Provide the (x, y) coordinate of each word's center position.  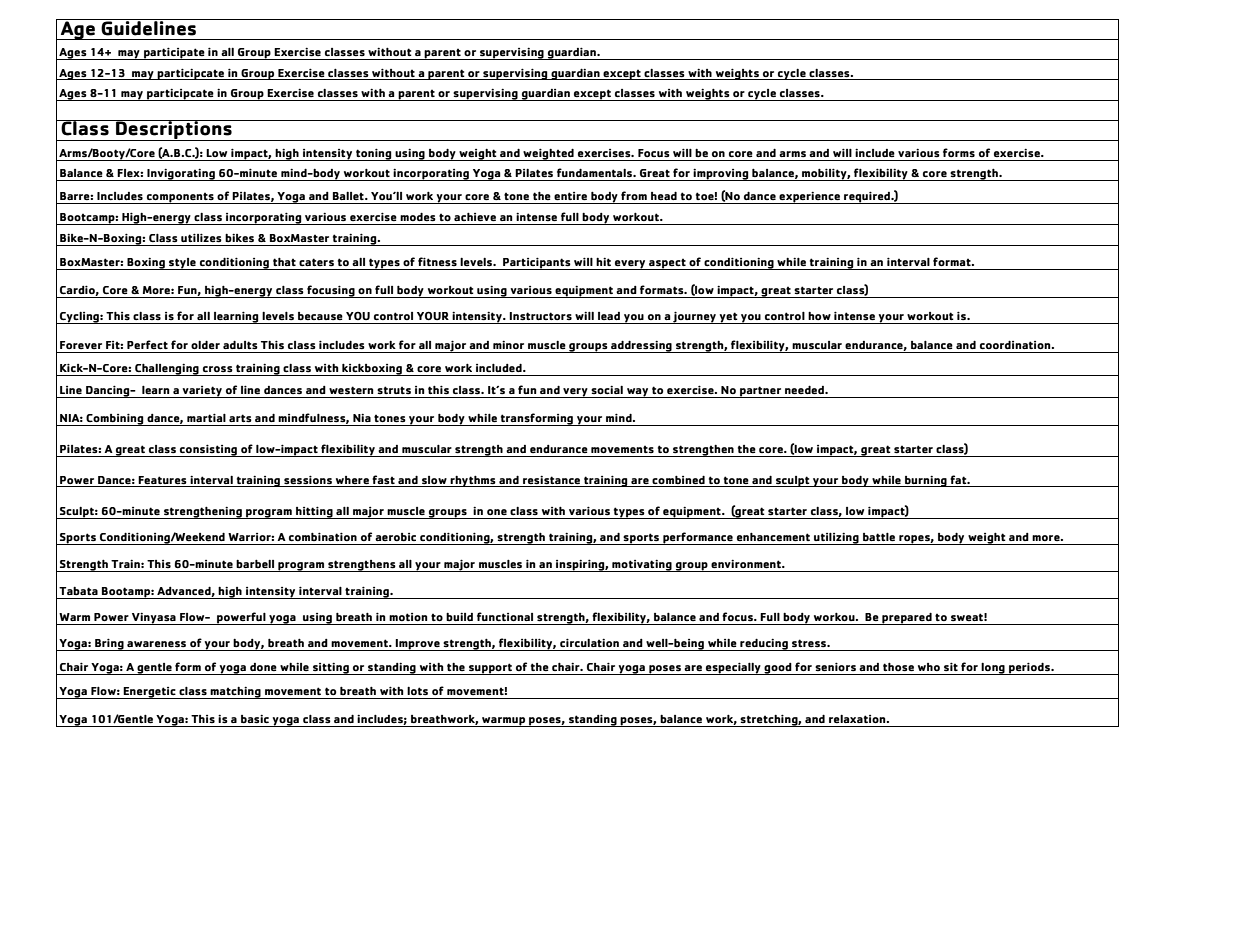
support (490, 669)
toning (374, 154)
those (898, 667)
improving (721, 174)
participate (174, 53)
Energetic (149, 693)
